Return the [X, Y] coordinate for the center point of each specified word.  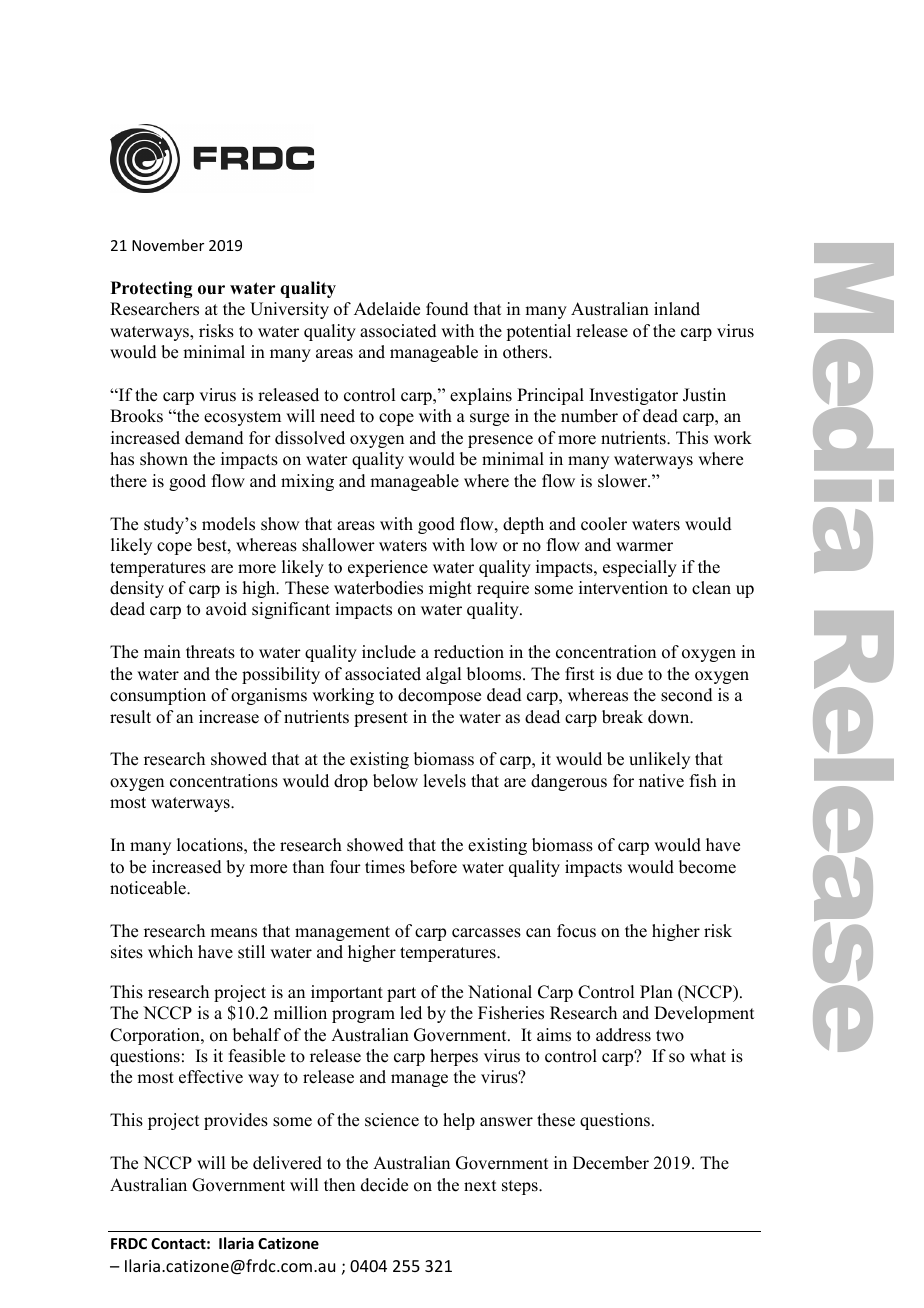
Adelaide [387, 309]
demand [214, 438]
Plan [656, 991]
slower [623, 481]
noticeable [149, 888]
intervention [623, 588]
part [401, 994]
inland [677, 309]
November [168, 245]
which [170, 952]
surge [489, 419]
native [661, 781]
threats [210, 652]
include [389, 652]
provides [236, 1121]
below [395, 781]
